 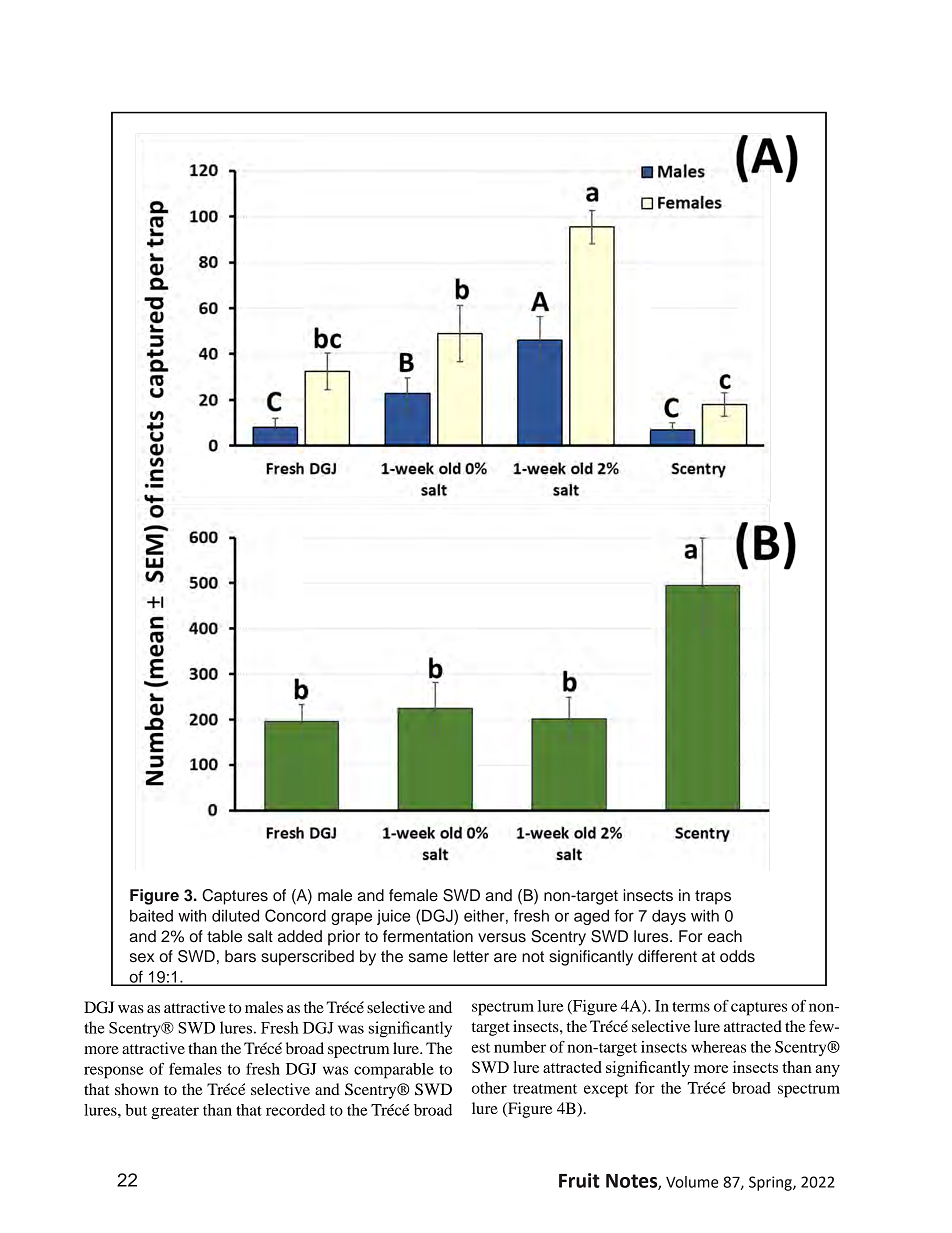 What do you see at coordinates (606, 1091) in the screenshot?
I see `except` at bounding box center [606, 1091].
